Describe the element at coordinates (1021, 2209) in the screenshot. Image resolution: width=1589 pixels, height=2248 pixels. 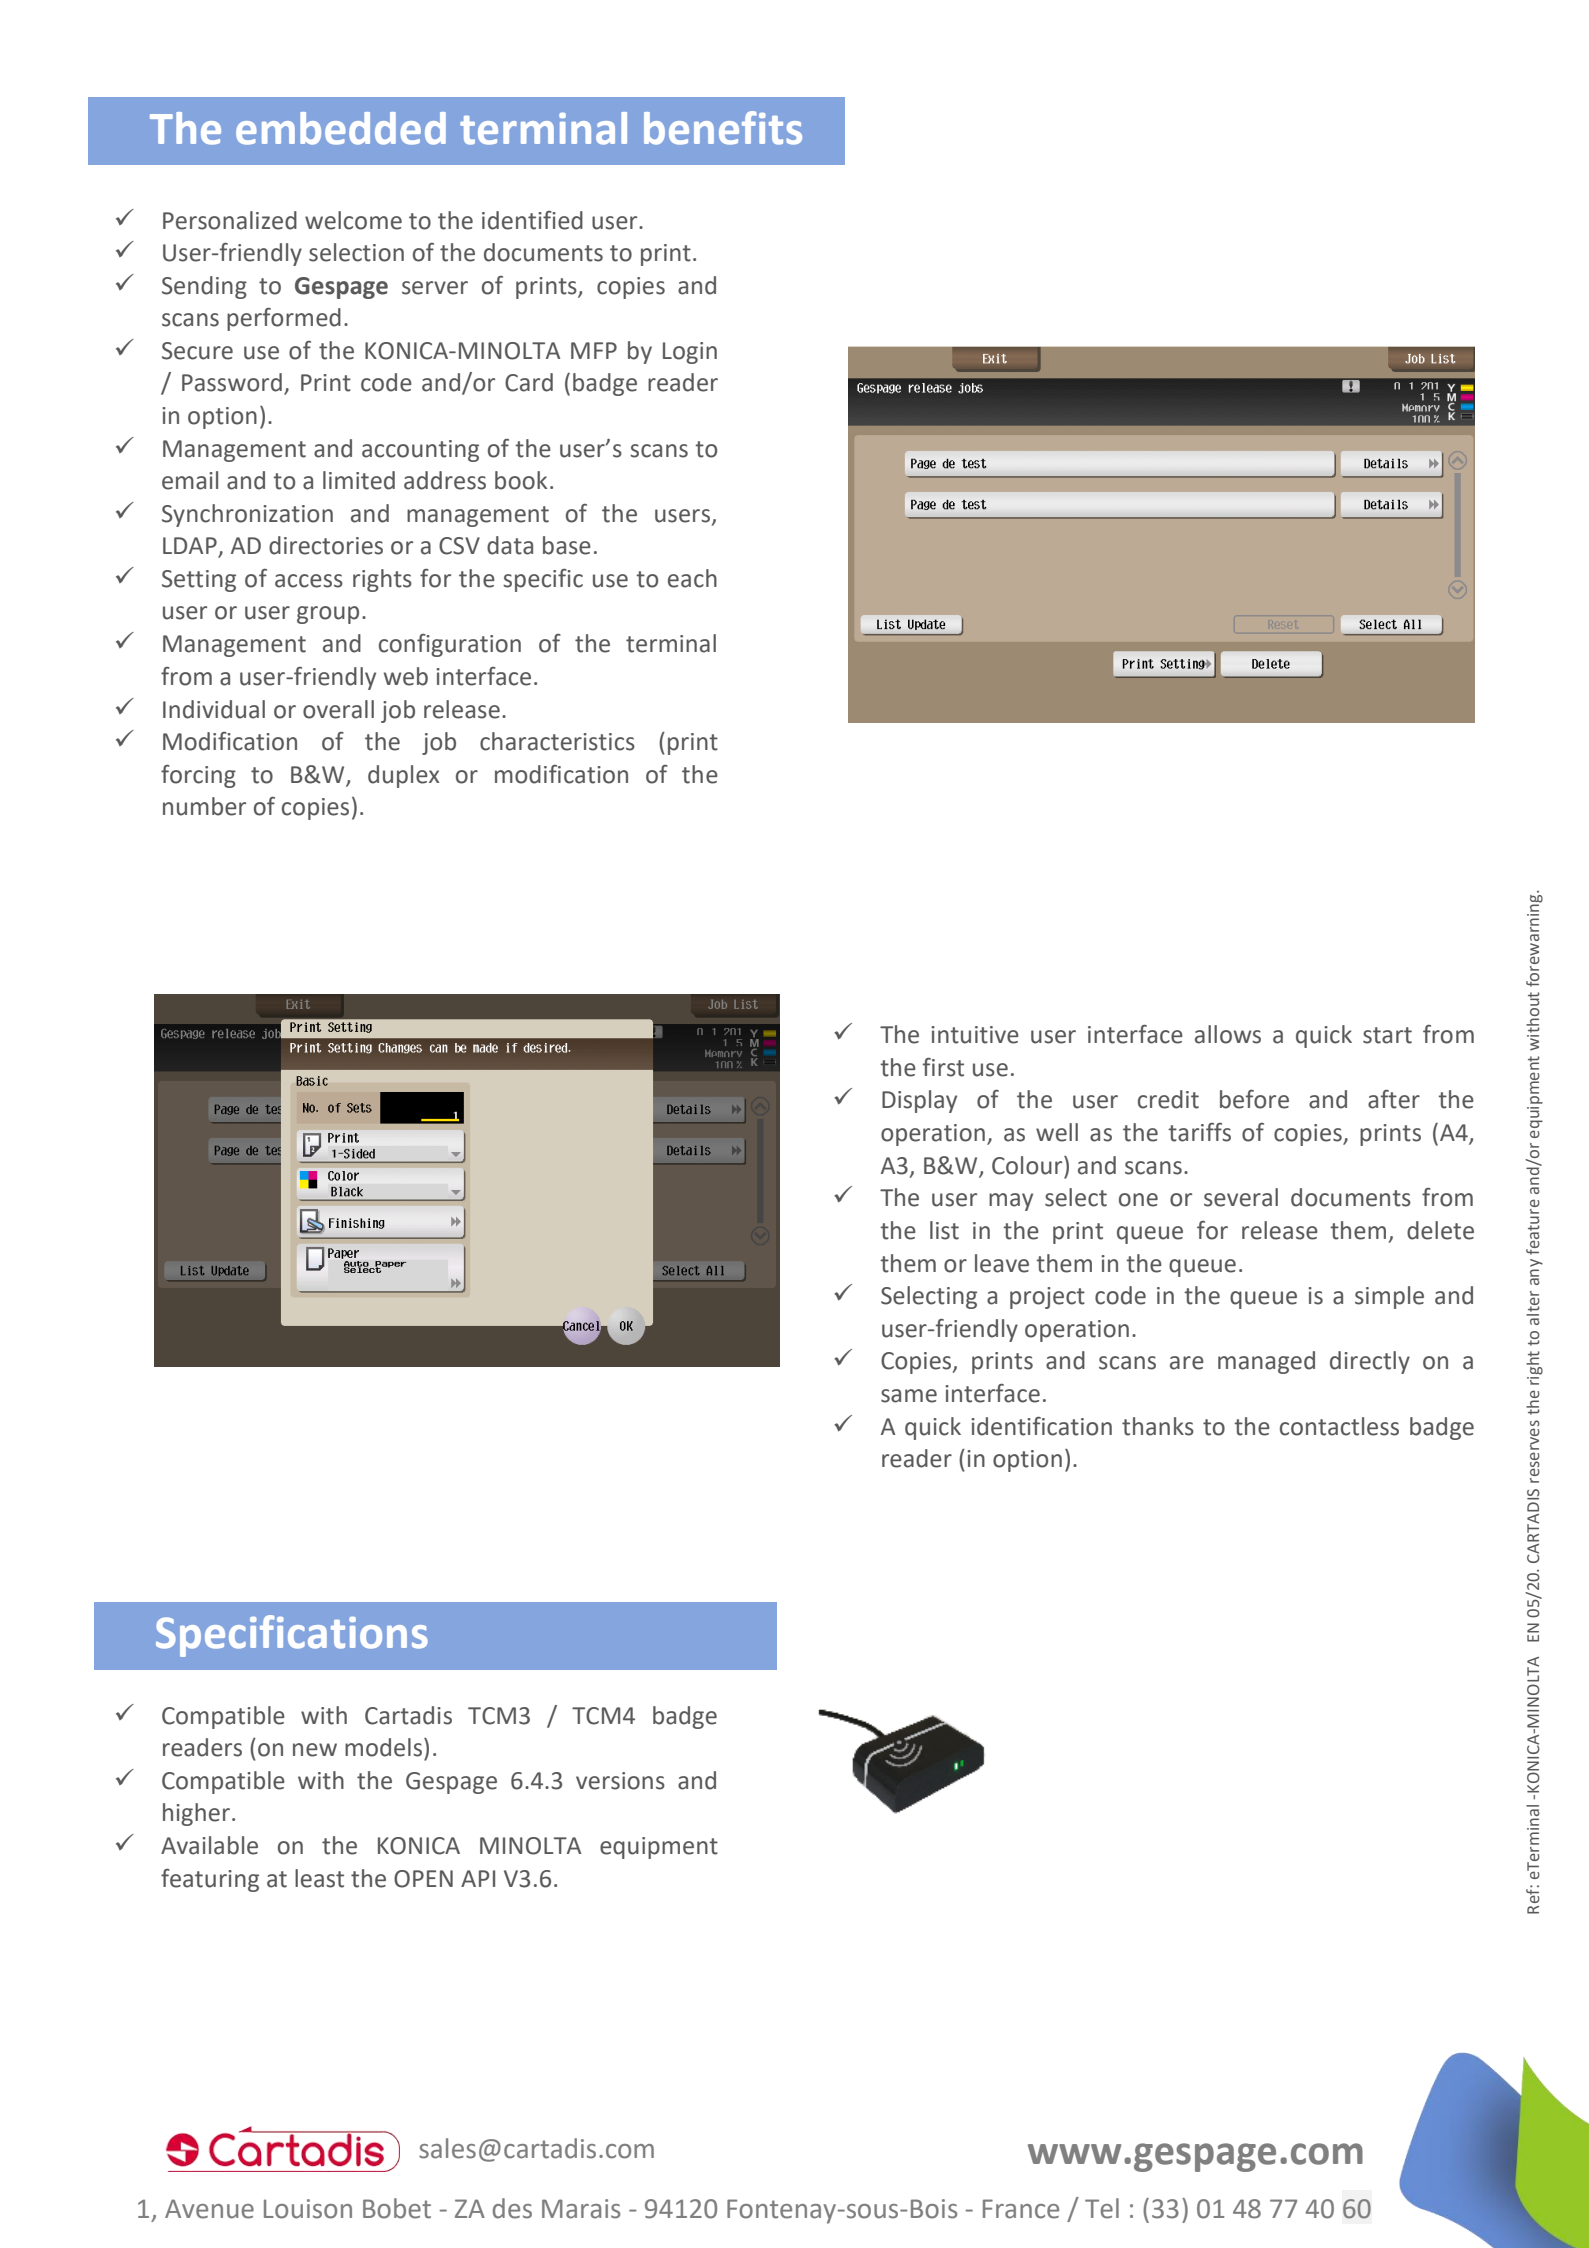
I see `France` at that location.
